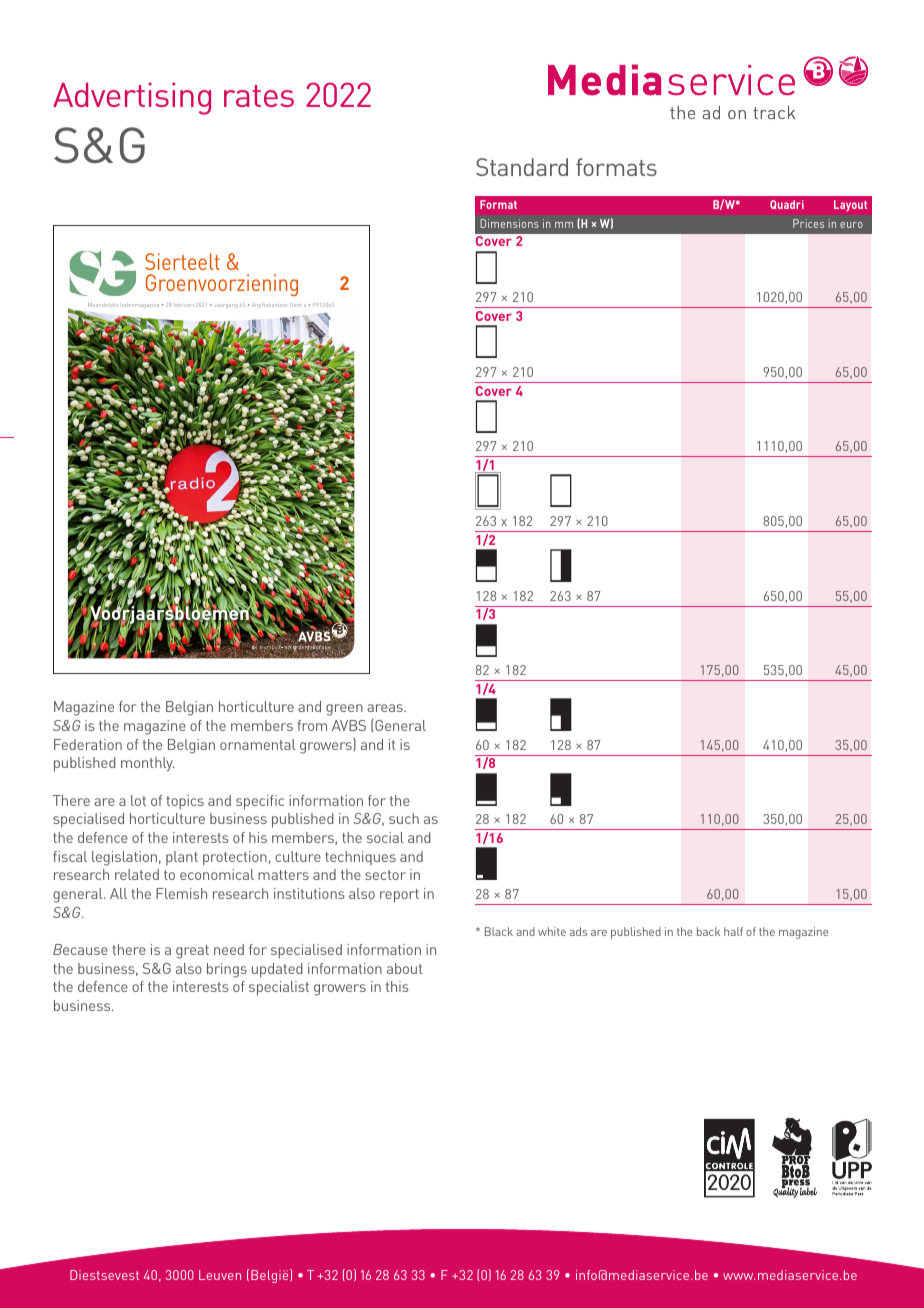  What do you see at coordinates (385, 837) in the screenshot?
I see `social` at bounding box center [385, 837].
